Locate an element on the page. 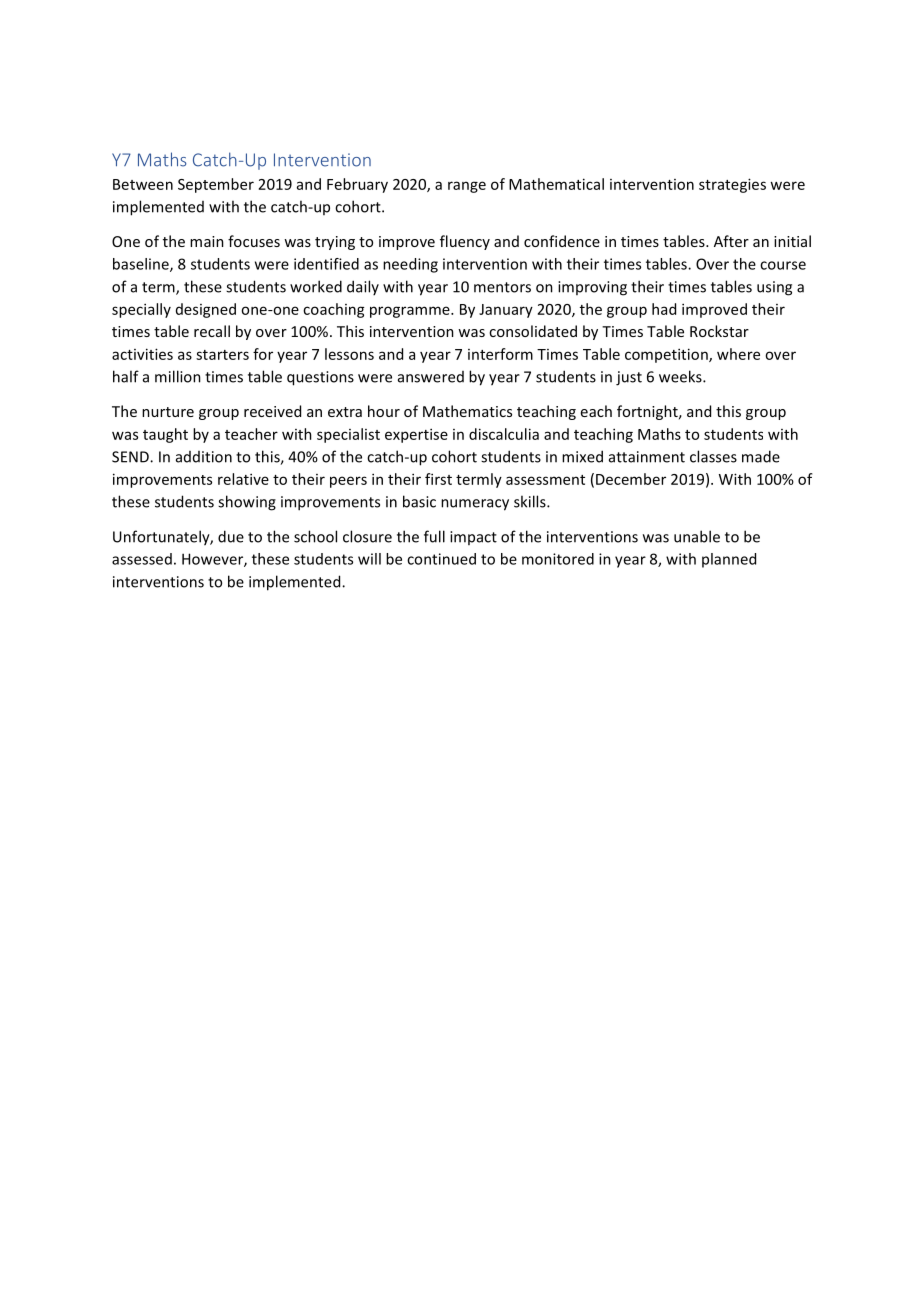 The width and height of the page is (924, 1308). due is located at coordinates (231, 536).
